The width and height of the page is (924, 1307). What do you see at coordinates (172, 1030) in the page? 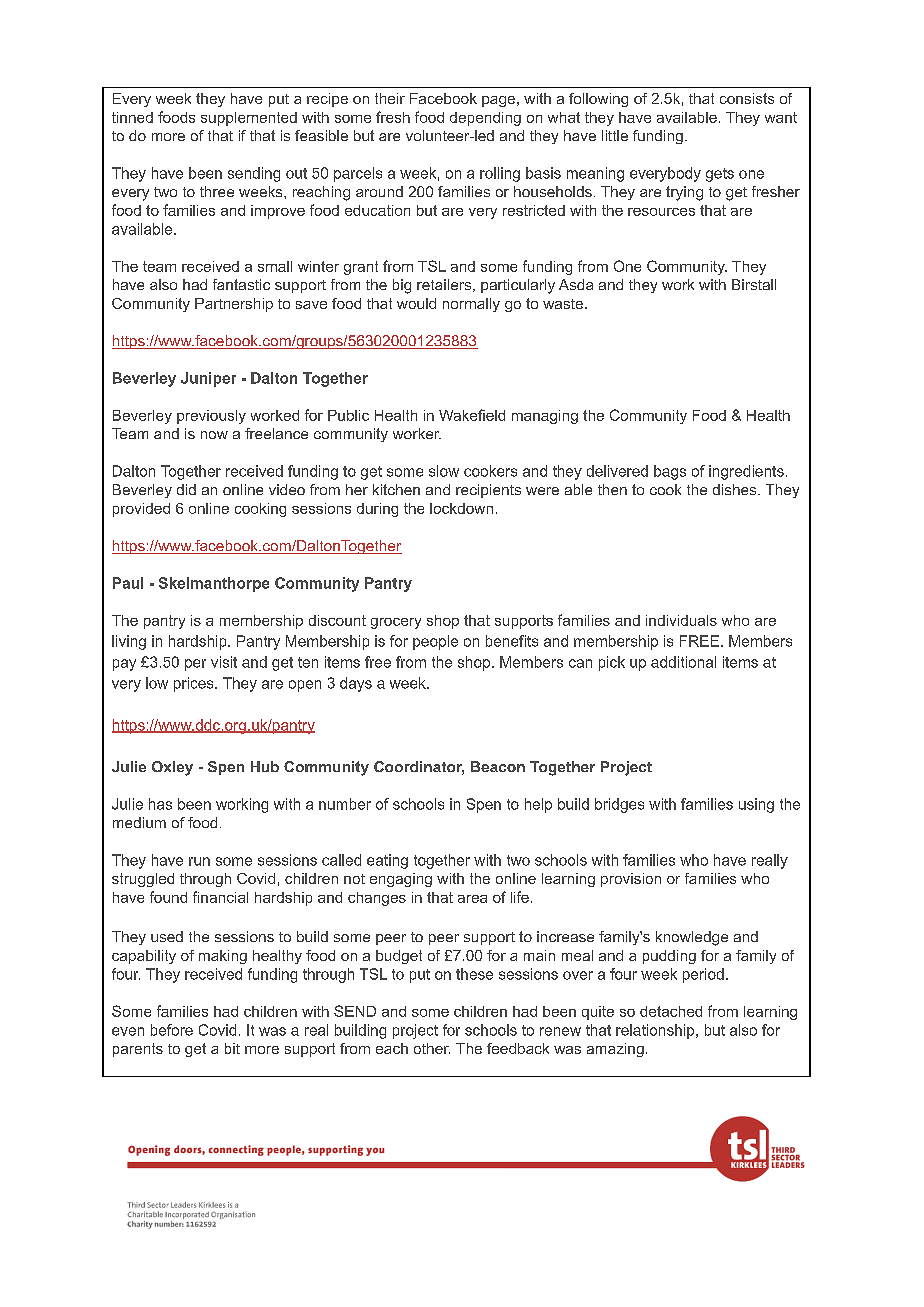
I see `before` at bounding box center [172, 1030].
